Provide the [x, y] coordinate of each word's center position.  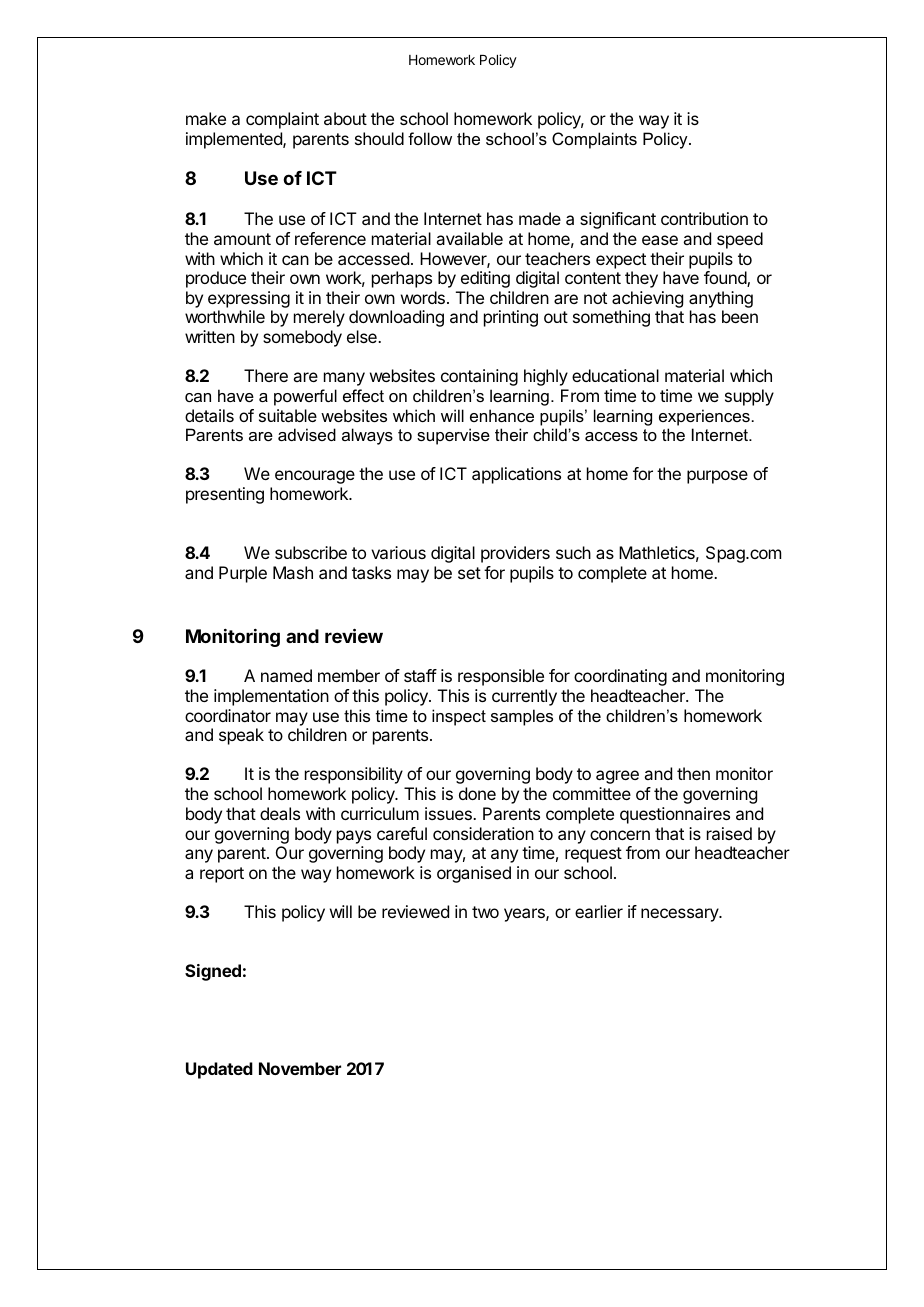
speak [241, 736]
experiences [704, 417]
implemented [235, 140]
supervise [453, 436]
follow [430, 138]
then [693, 773]
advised [307, 434]
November [300, 1068]
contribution [704, 218]
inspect [459, 717]
